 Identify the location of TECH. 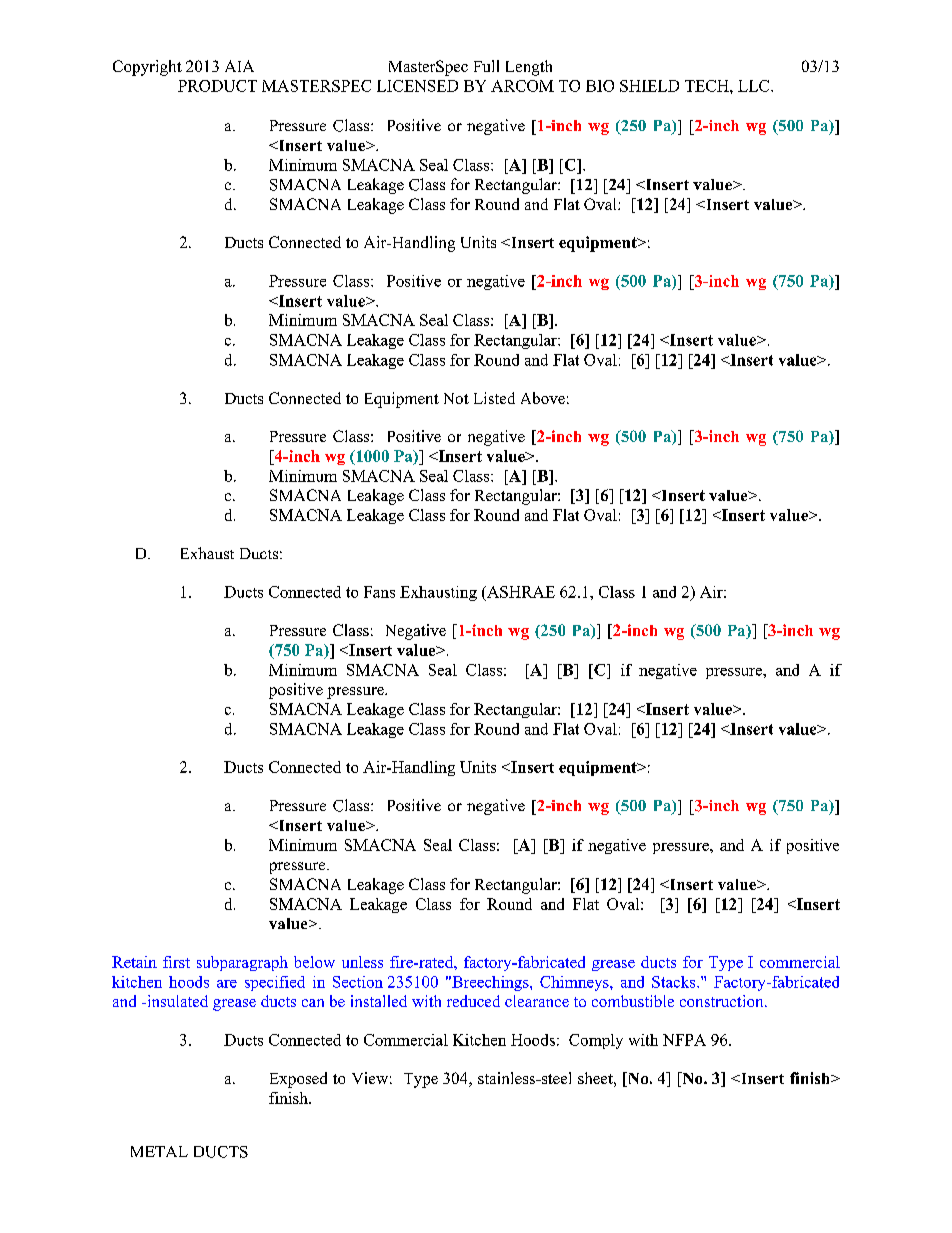
(708, 86).
